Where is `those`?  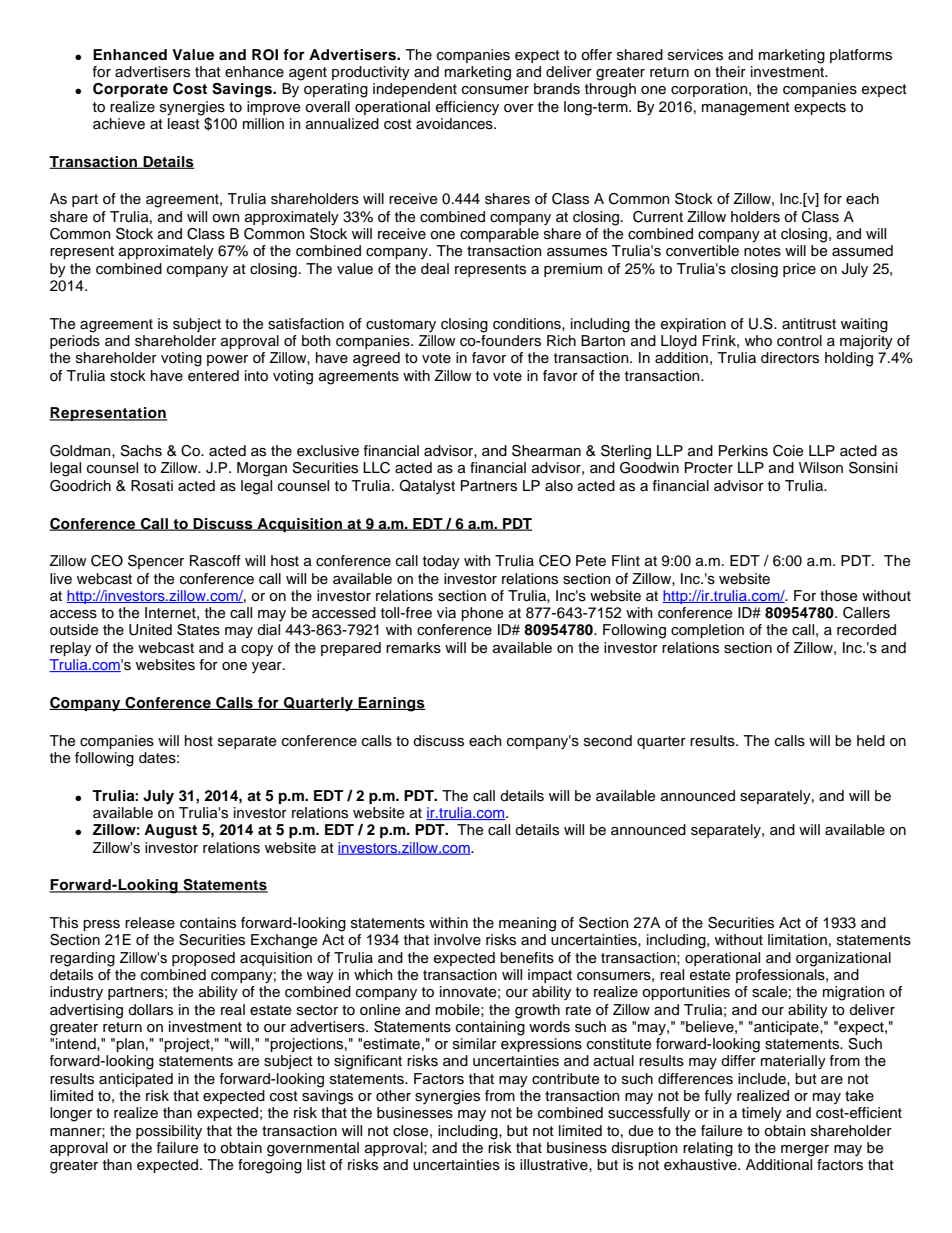
those is located at coordinates (838, 596).
